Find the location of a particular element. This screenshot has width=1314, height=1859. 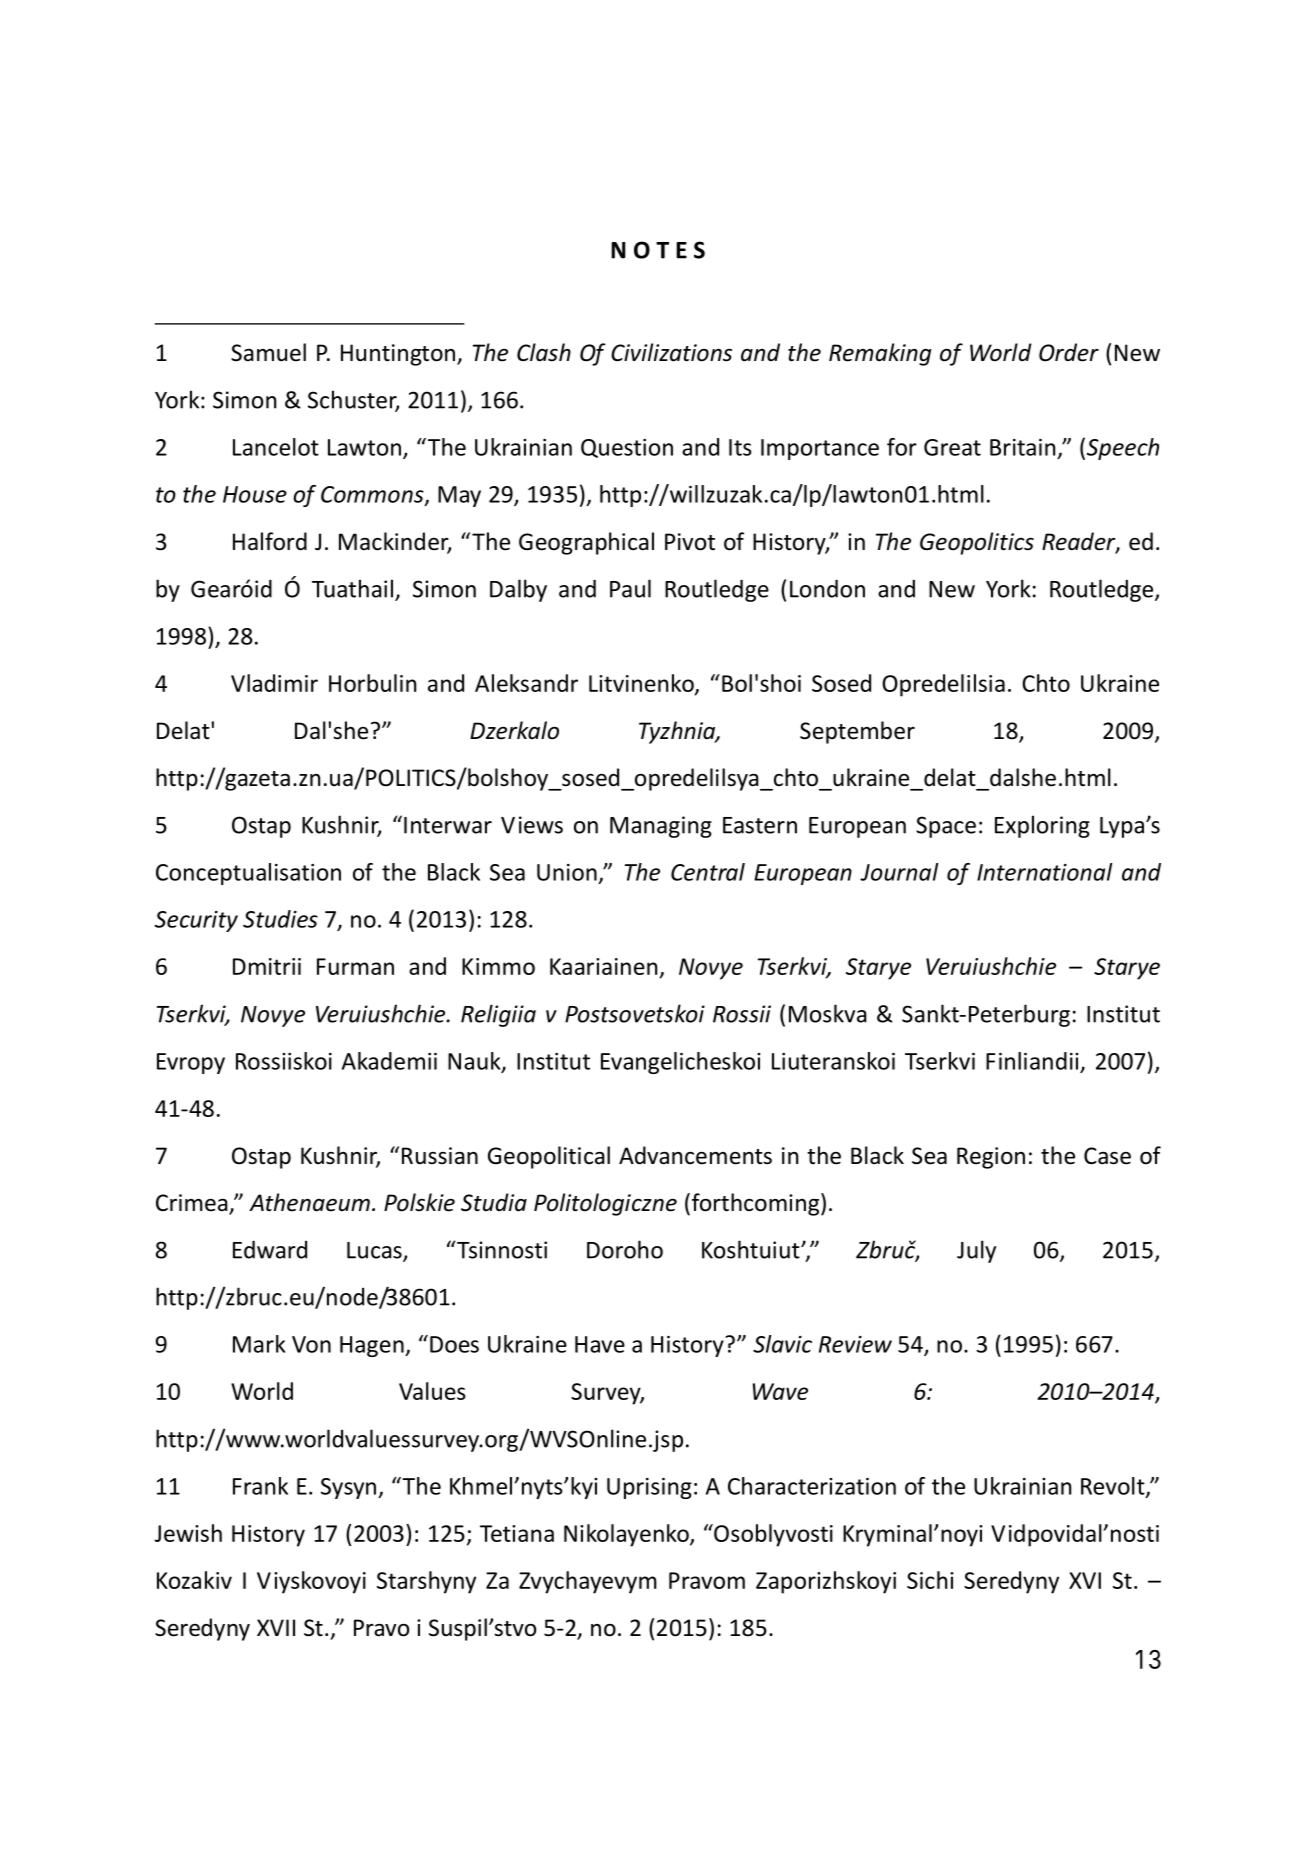

Edward is located at coordinates (270, 1249).
